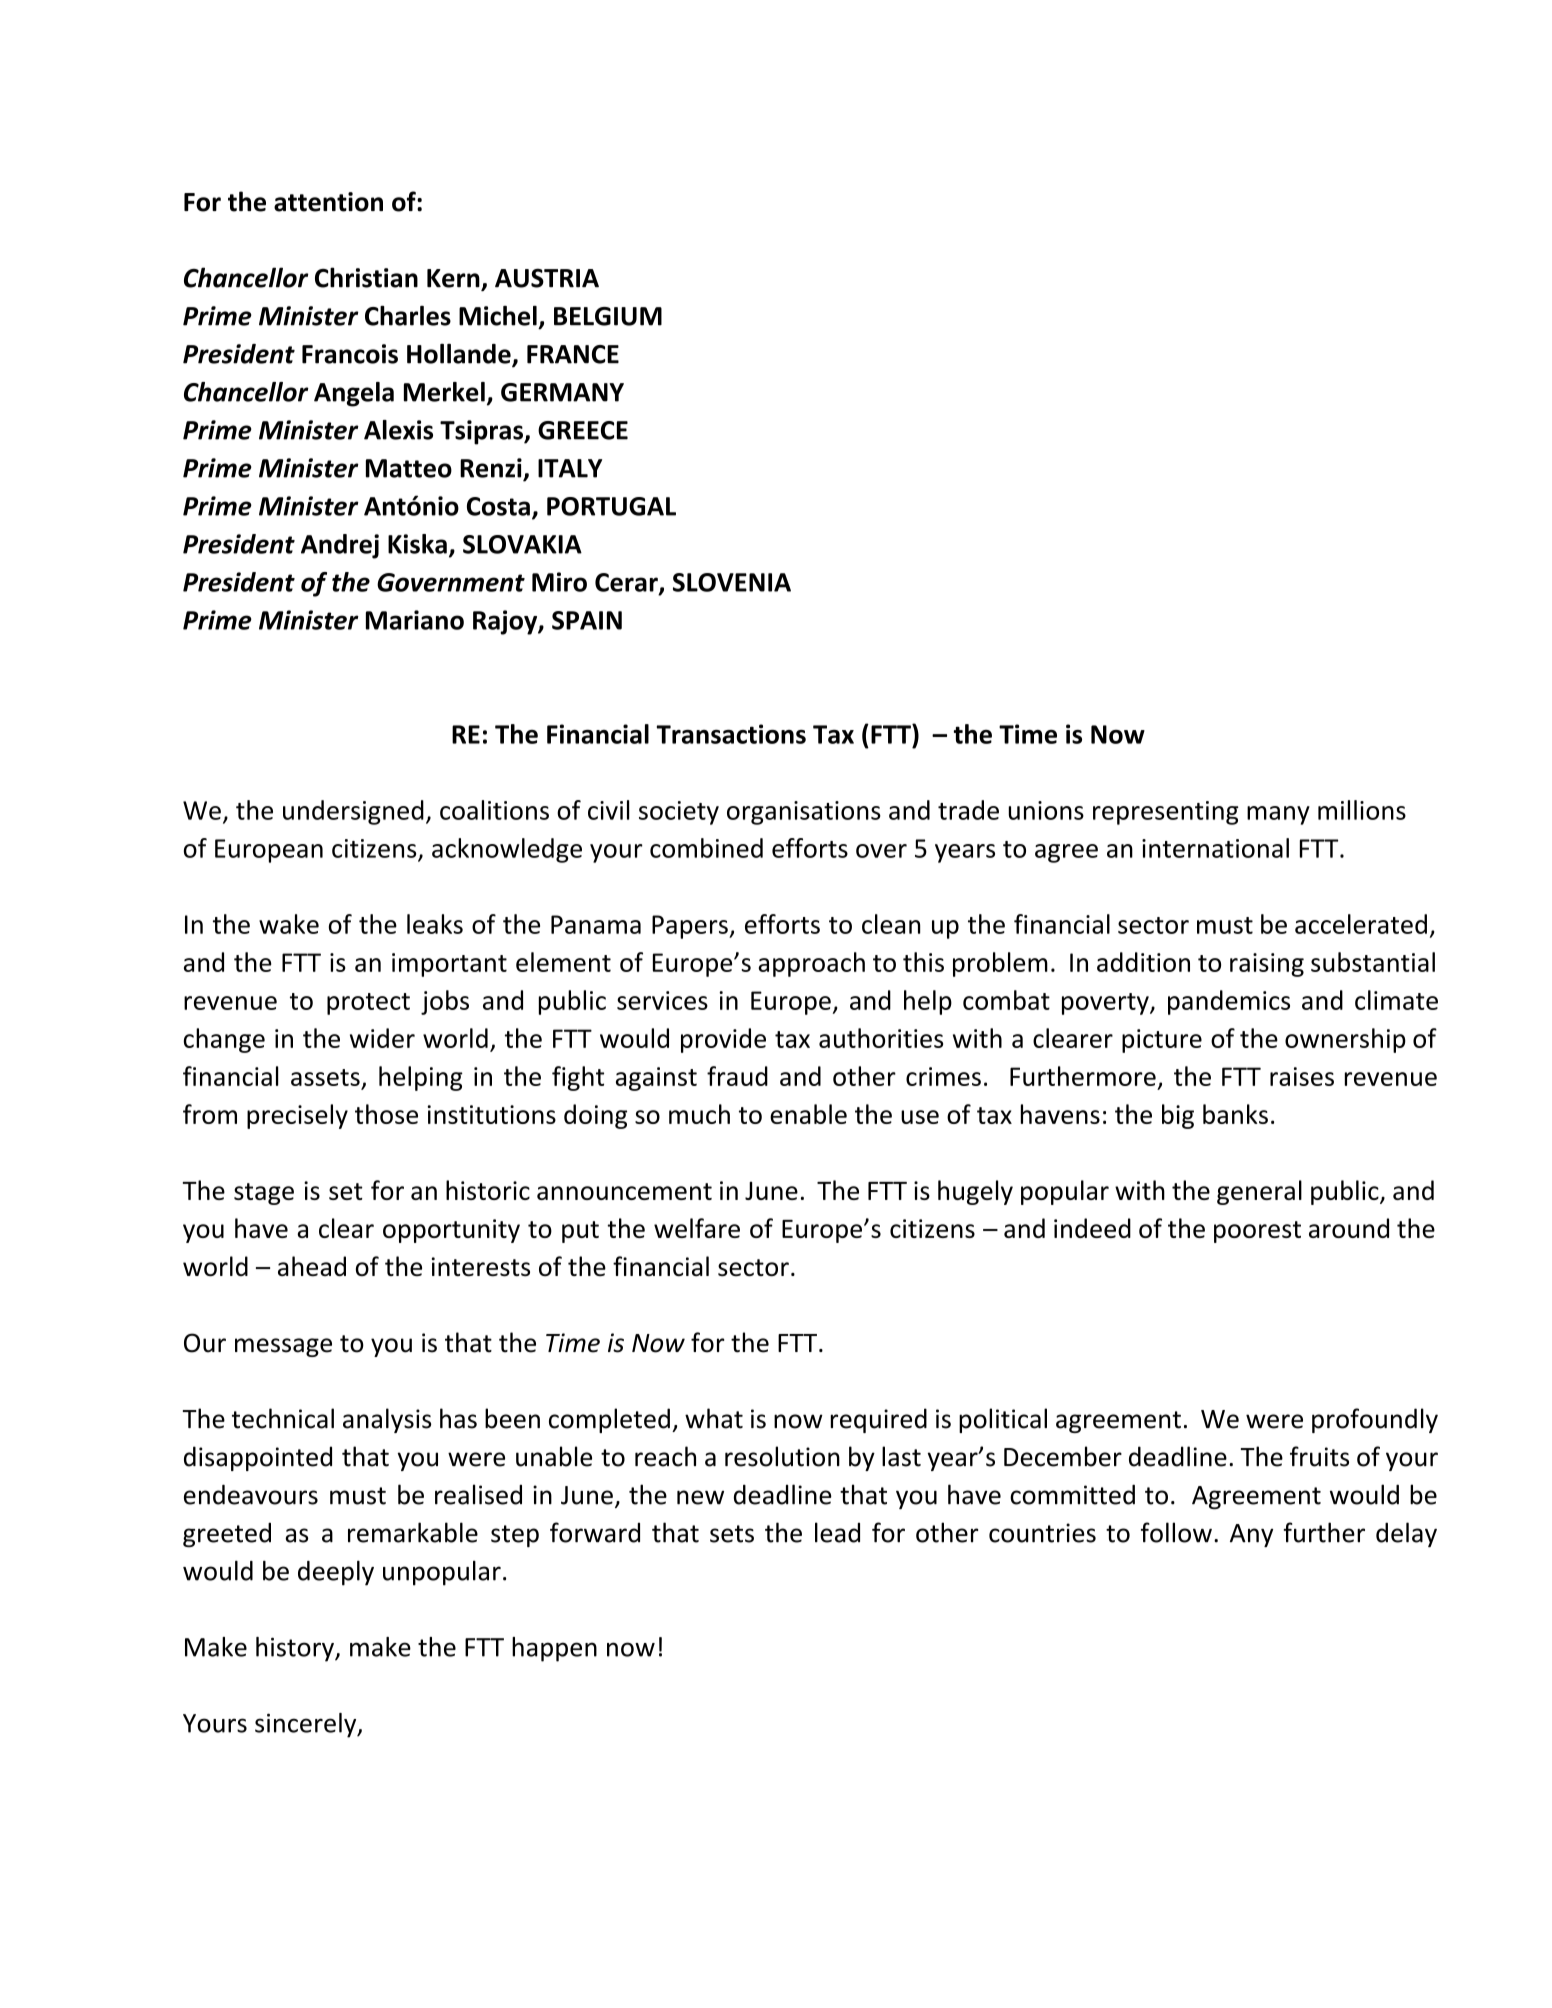  I want to click on history, so click(296, 1649).
